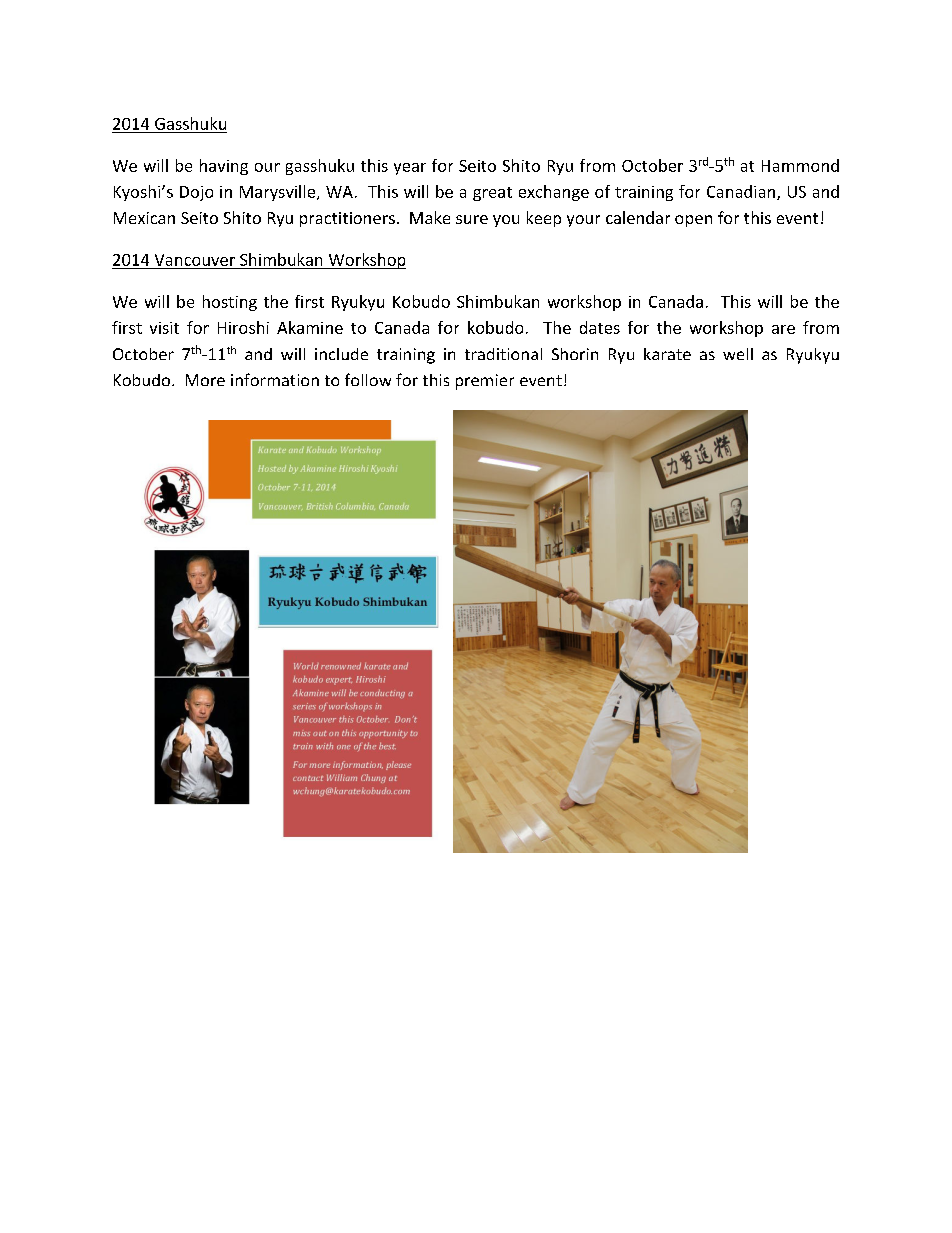 The height and width of the screenshot is (1233, 952). I want to click on Hiroshi, so click(243, 327).
